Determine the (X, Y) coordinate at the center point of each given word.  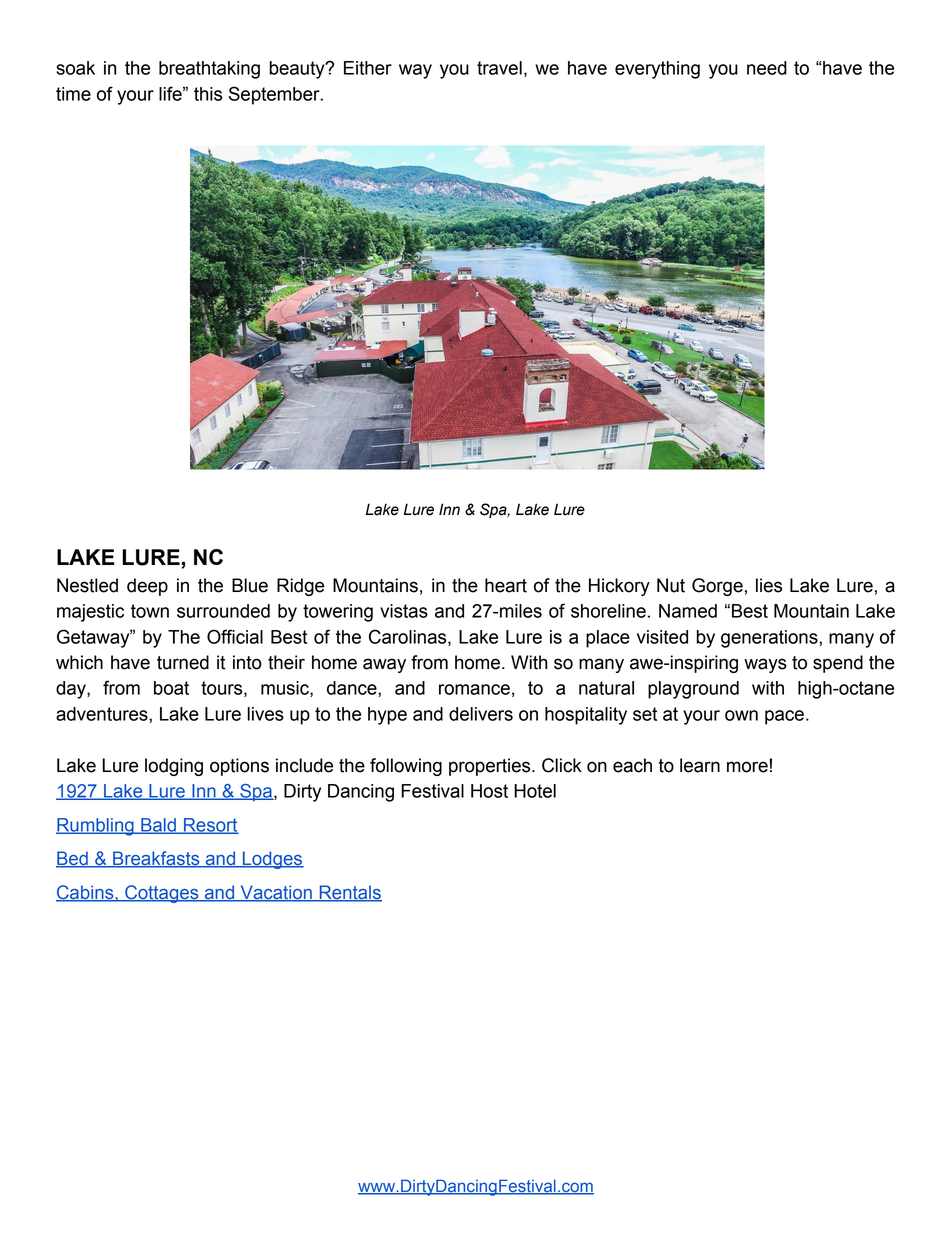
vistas (404, 611)
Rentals (349, 893)
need (767, 68)
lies (769, 585)
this (208, 94)
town (150, 611)
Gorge (717, 587)
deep (147, 587)
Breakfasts (156, 859)
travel (499, 68)
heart (506, 585)
